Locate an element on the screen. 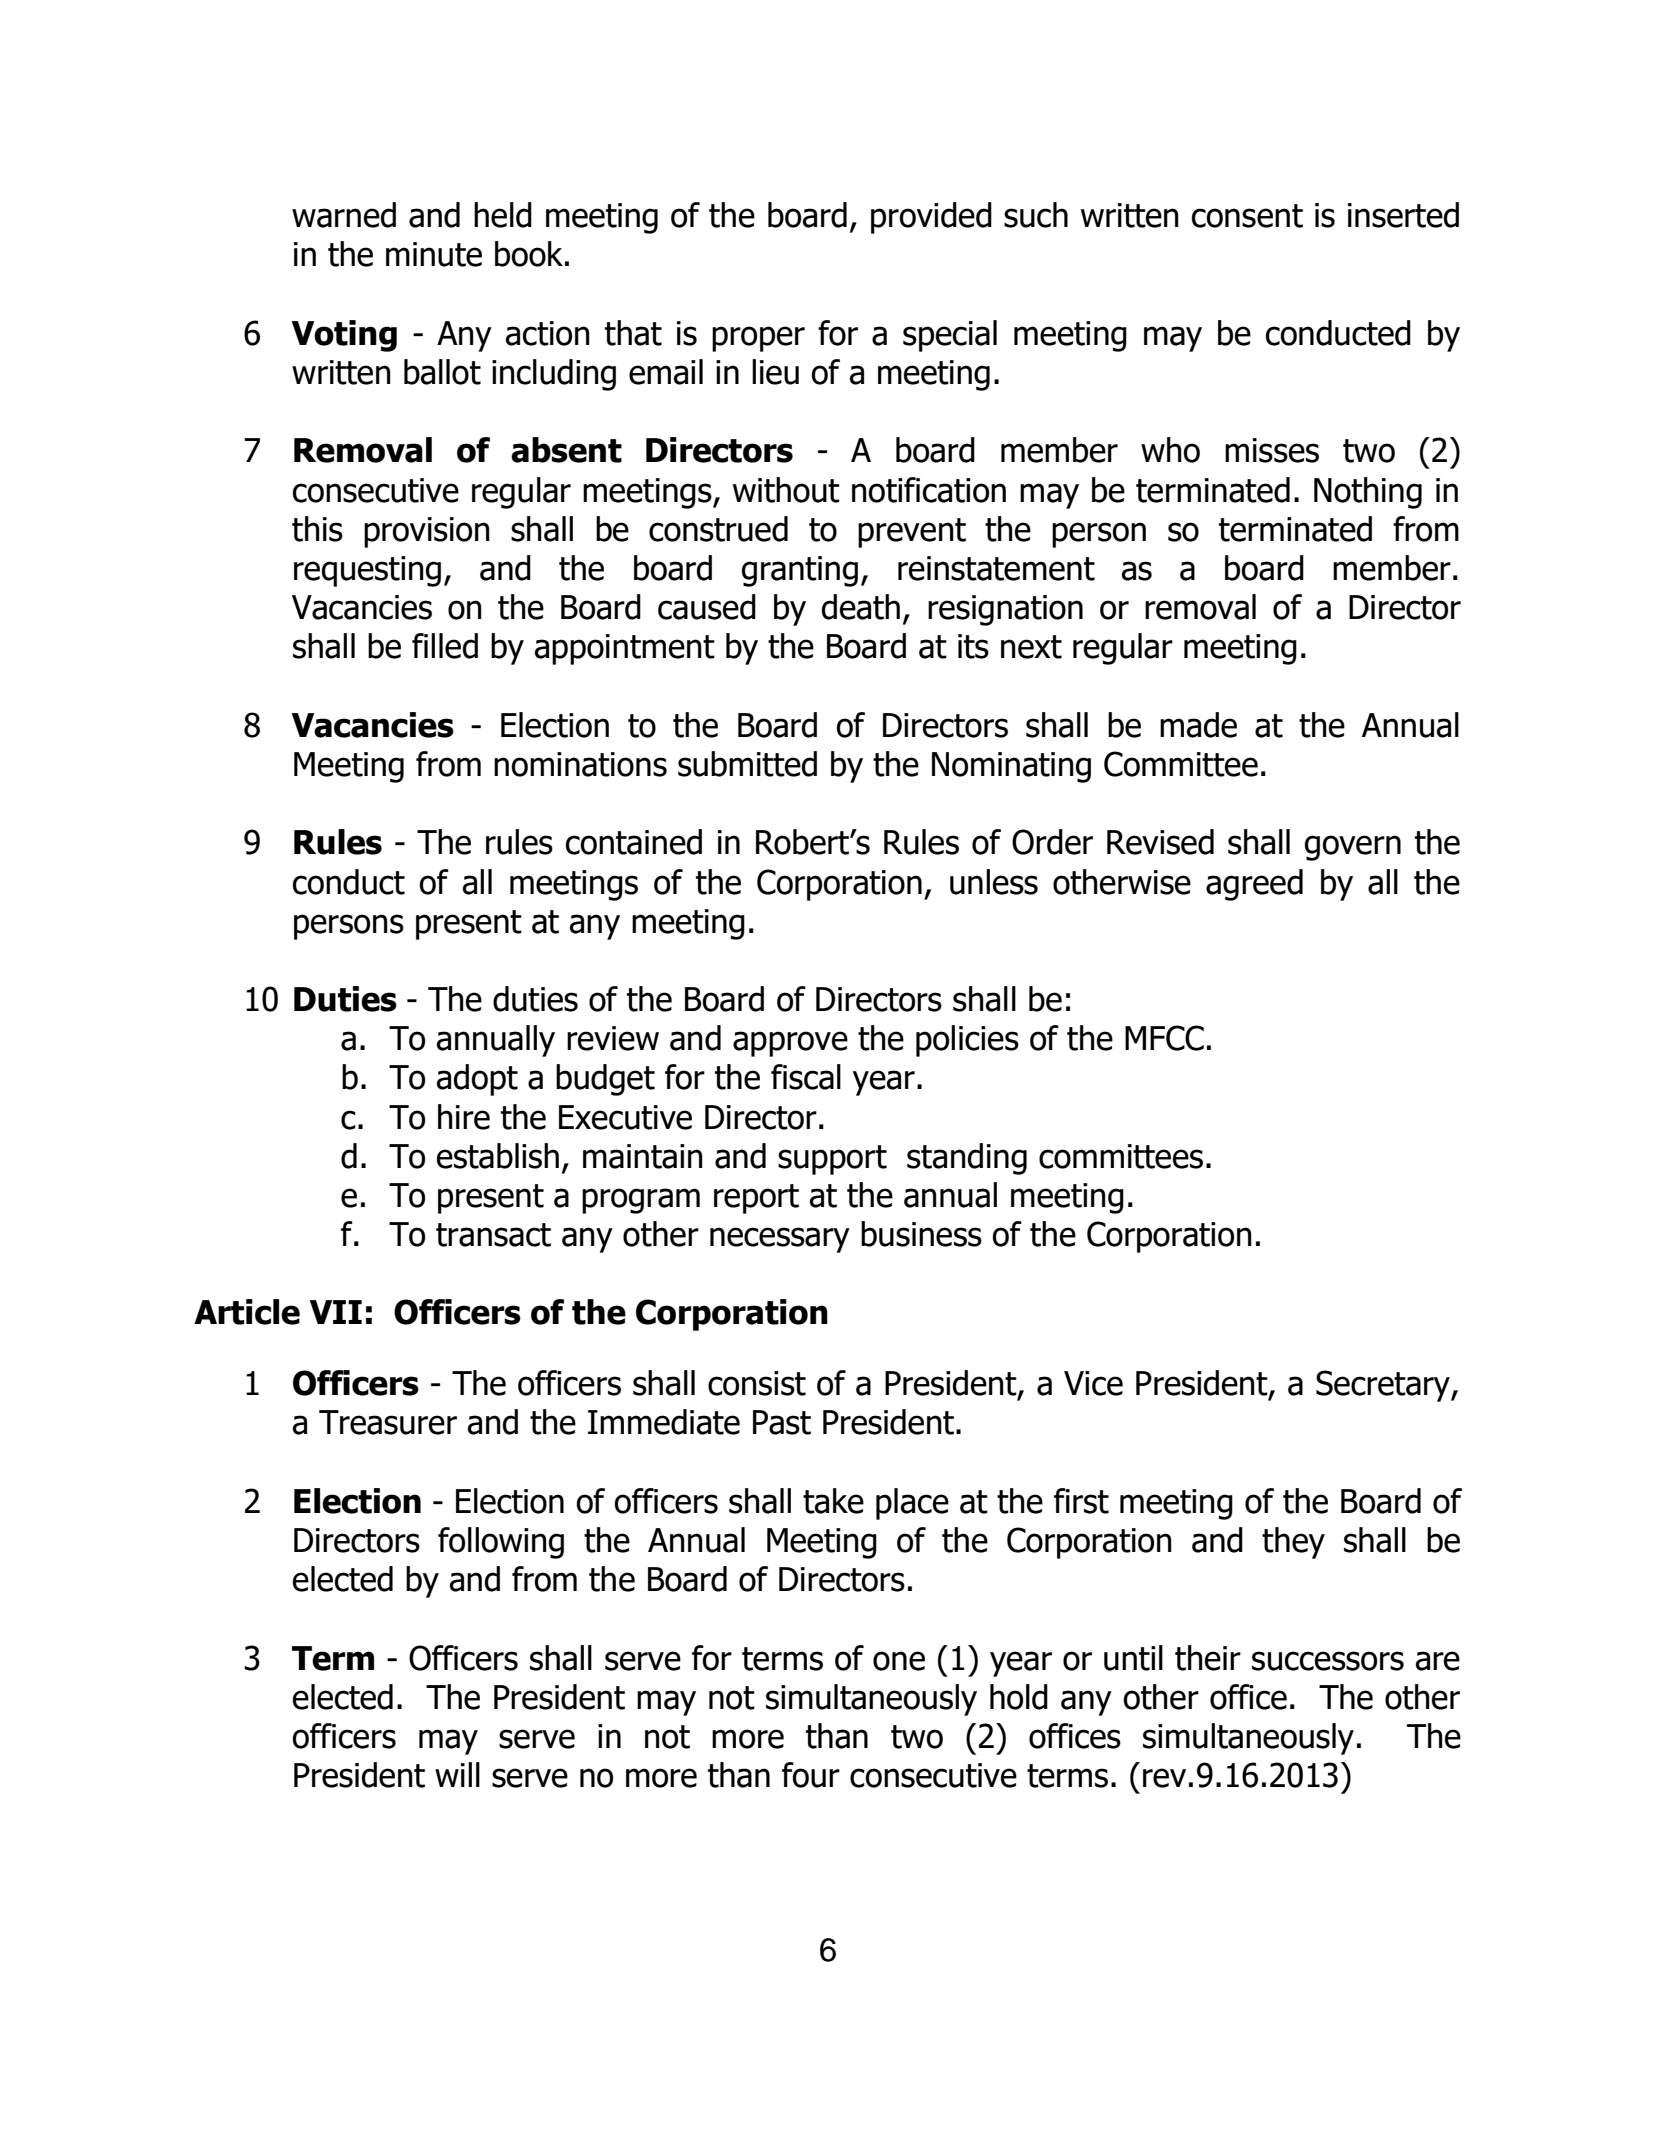  made is located at coordinates (1198, 725).
